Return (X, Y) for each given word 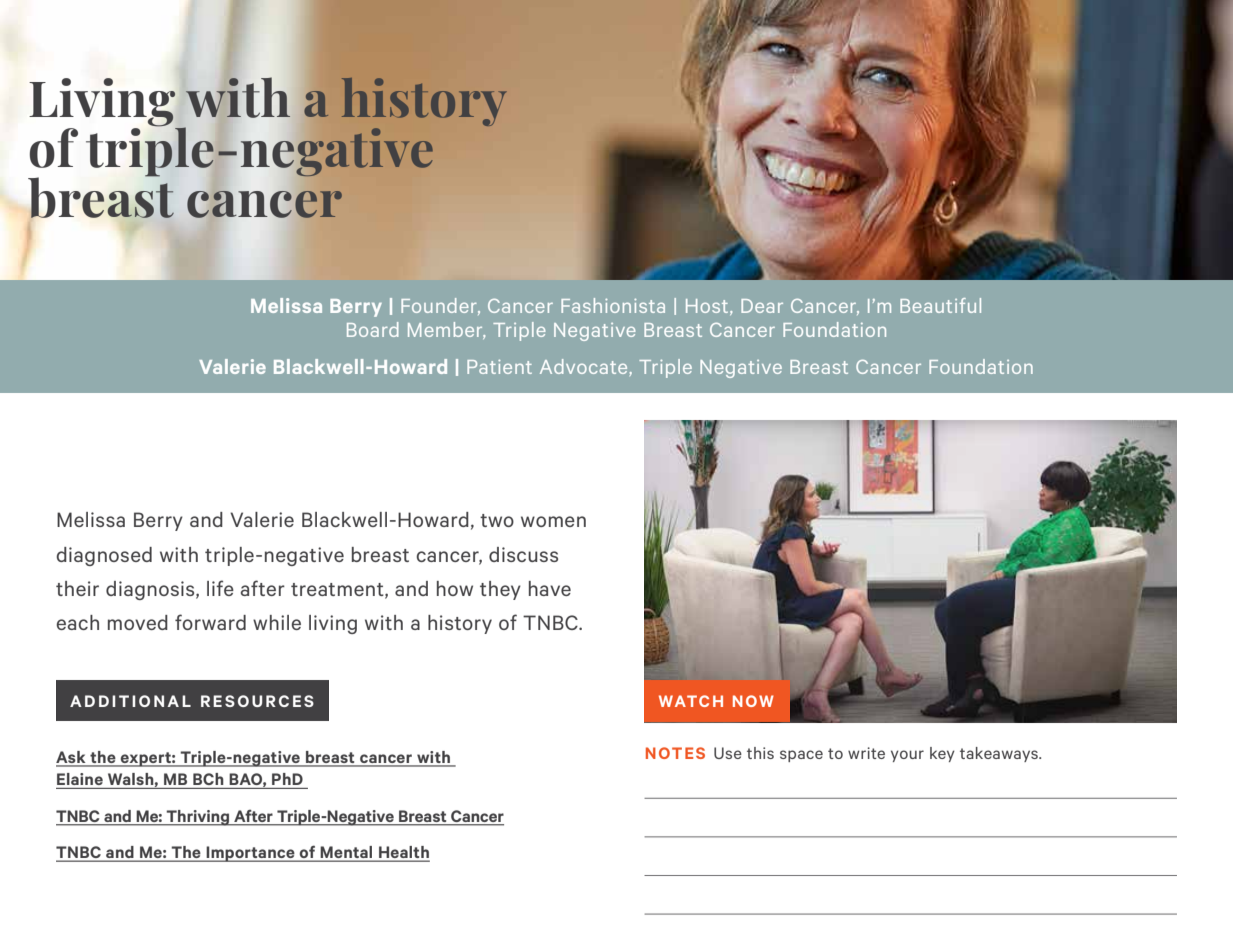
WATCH (691, 701)
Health (403, 853)
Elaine (80, 779)
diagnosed (104, 556)
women (553, 521)
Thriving (198, 818)
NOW (753, 701)
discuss (523, 554)
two (497, 520)
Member (446, 330)
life (220, 588)
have (550, 588)
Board (373, 329)
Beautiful (940, 305)
